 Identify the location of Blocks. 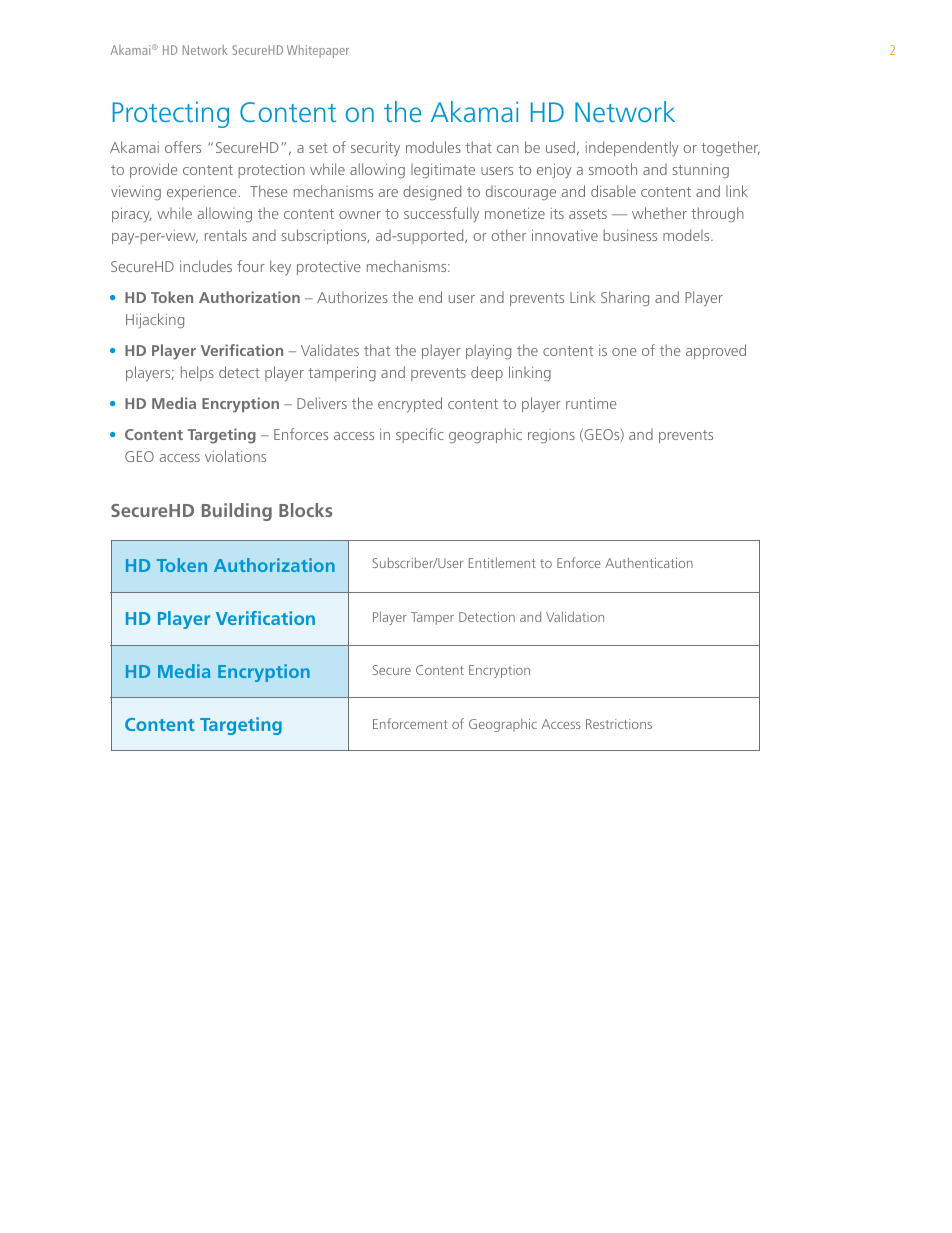
(305, 510).
